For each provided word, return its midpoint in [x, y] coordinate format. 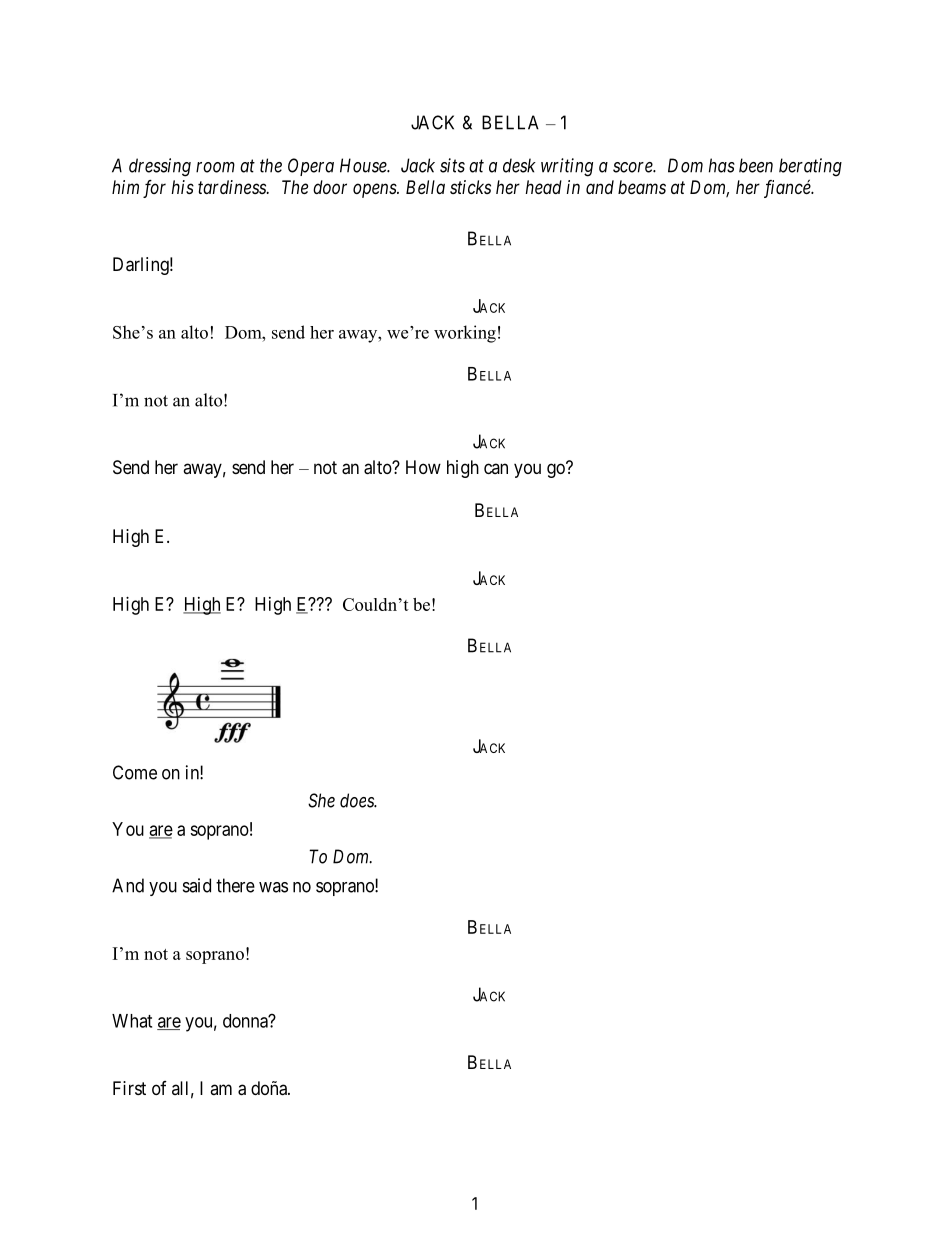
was [273, 887]
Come [135, 772]
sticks [470, 187]
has [722, 165]
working [465, 334]
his [182, 187]
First [129, 1088]
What [132, 1021]
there [235, 885]
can [496, 468]
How [423, 467]
